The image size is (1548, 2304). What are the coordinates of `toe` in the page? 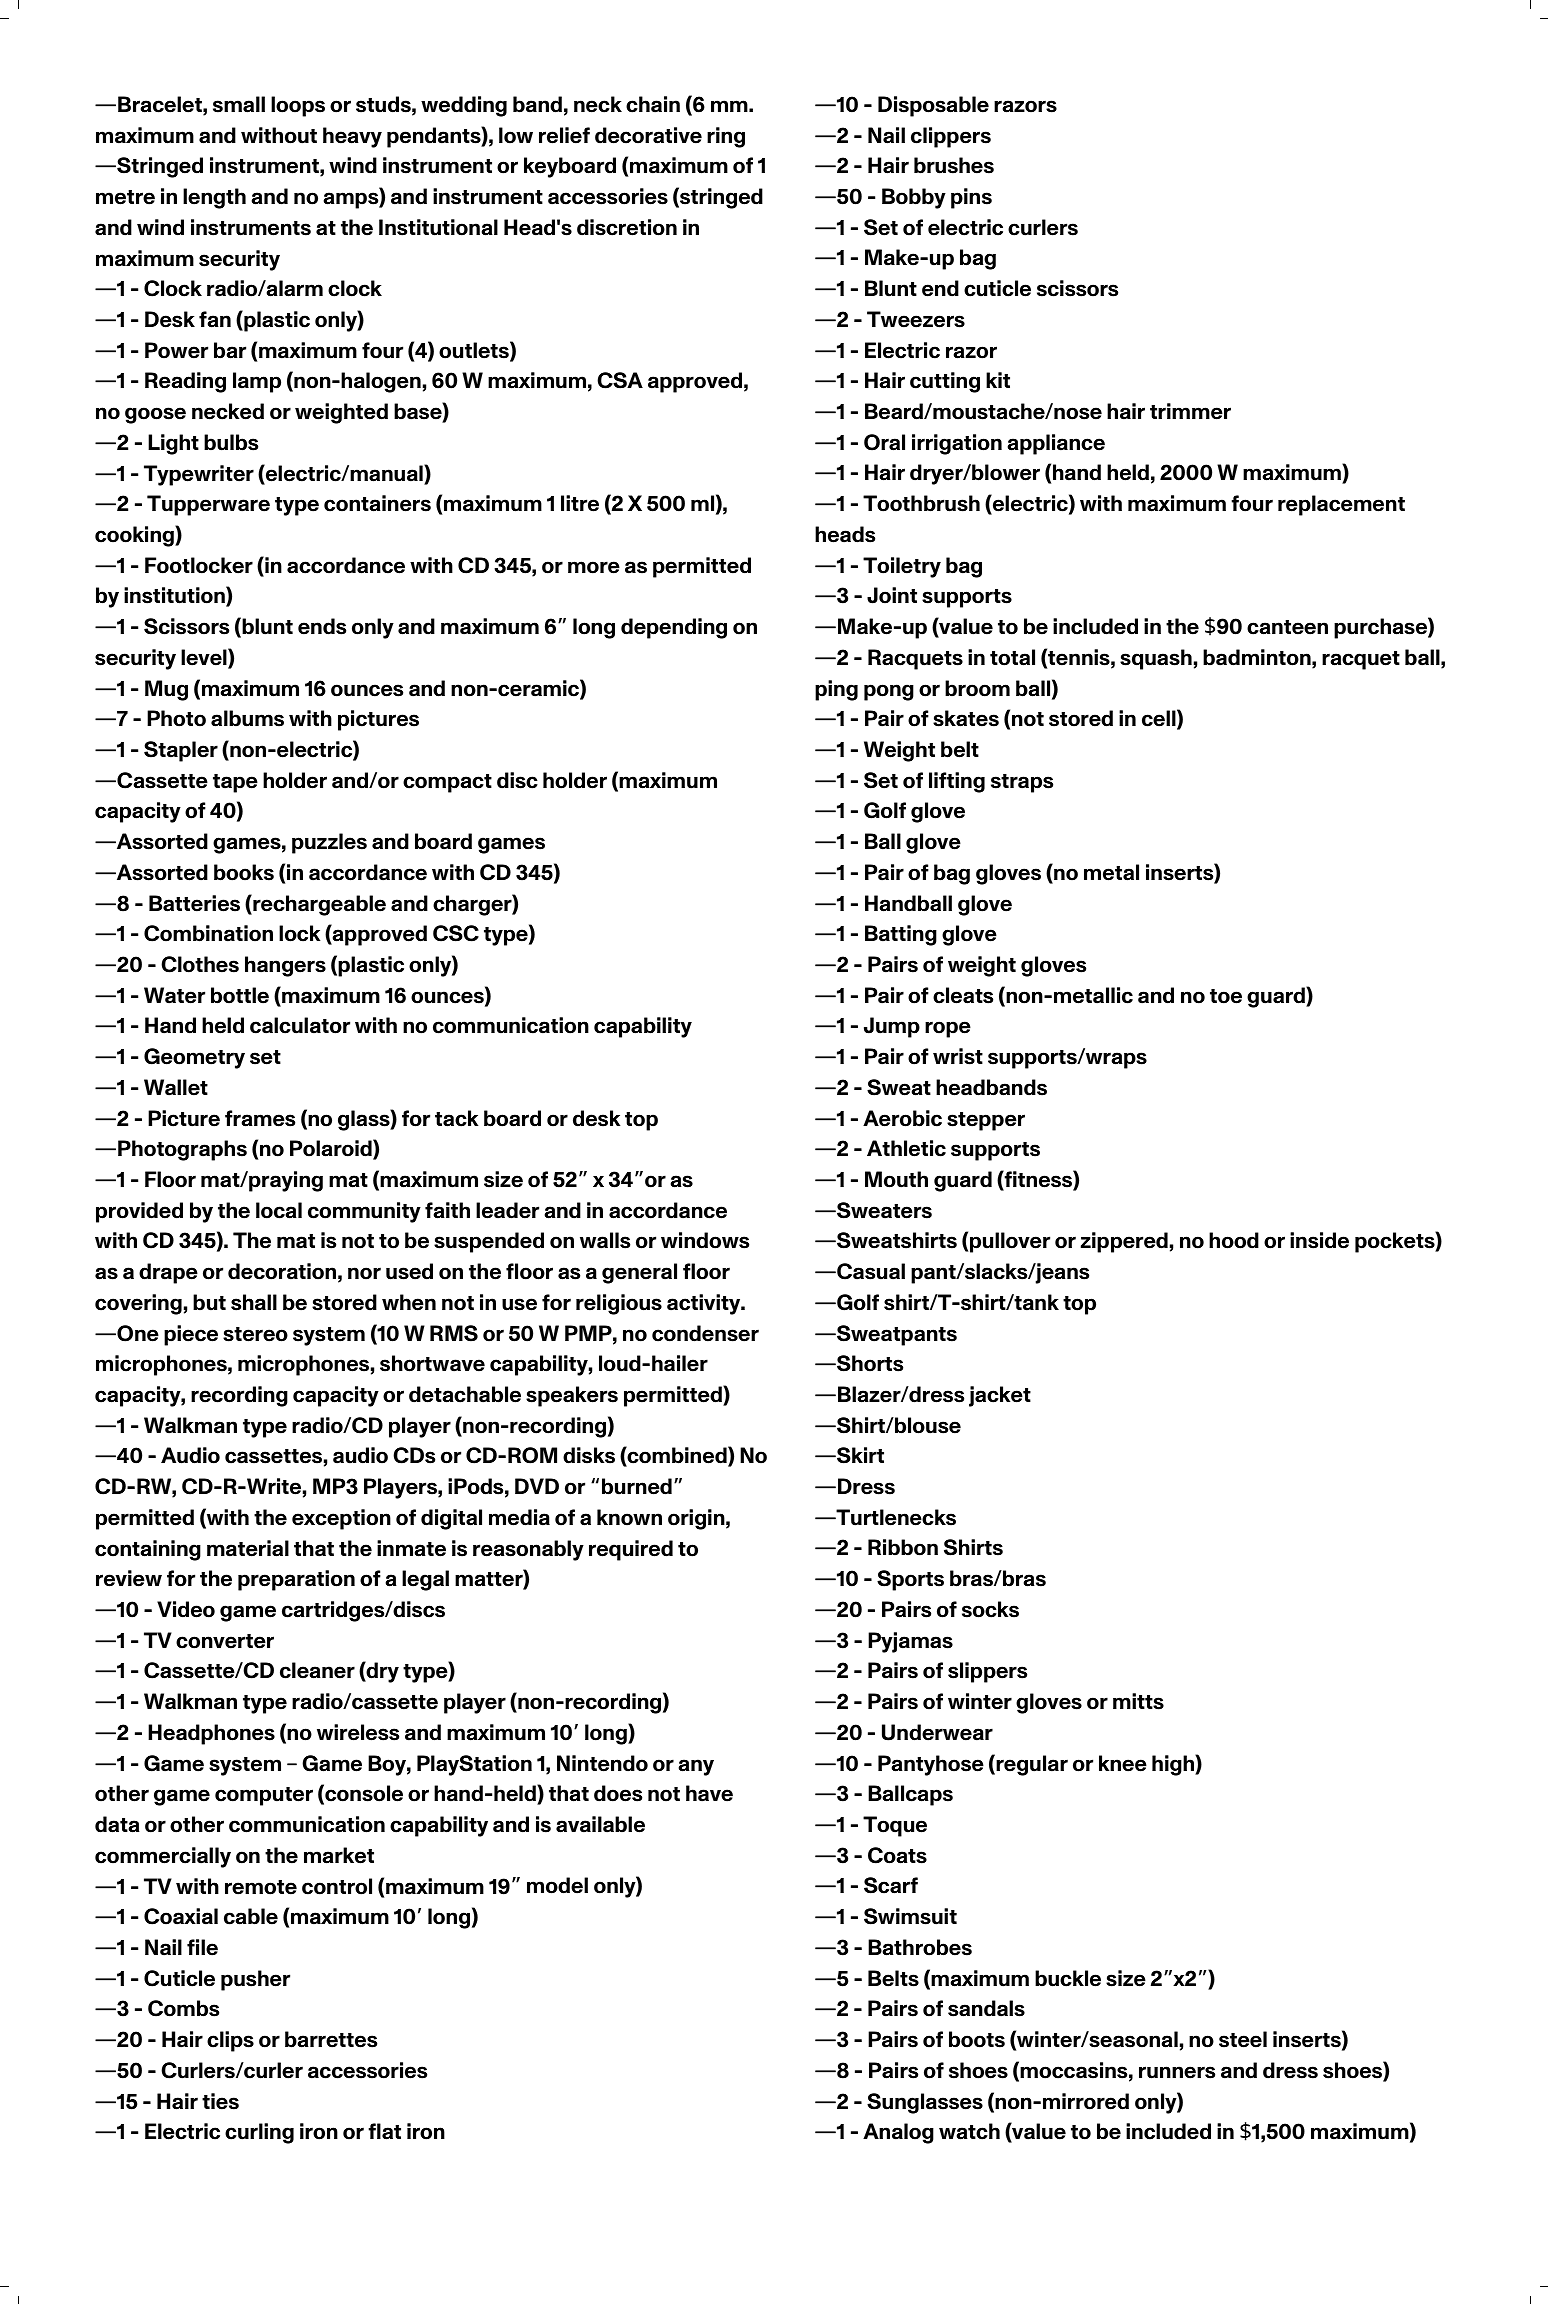 It's located at (1226, 996).
